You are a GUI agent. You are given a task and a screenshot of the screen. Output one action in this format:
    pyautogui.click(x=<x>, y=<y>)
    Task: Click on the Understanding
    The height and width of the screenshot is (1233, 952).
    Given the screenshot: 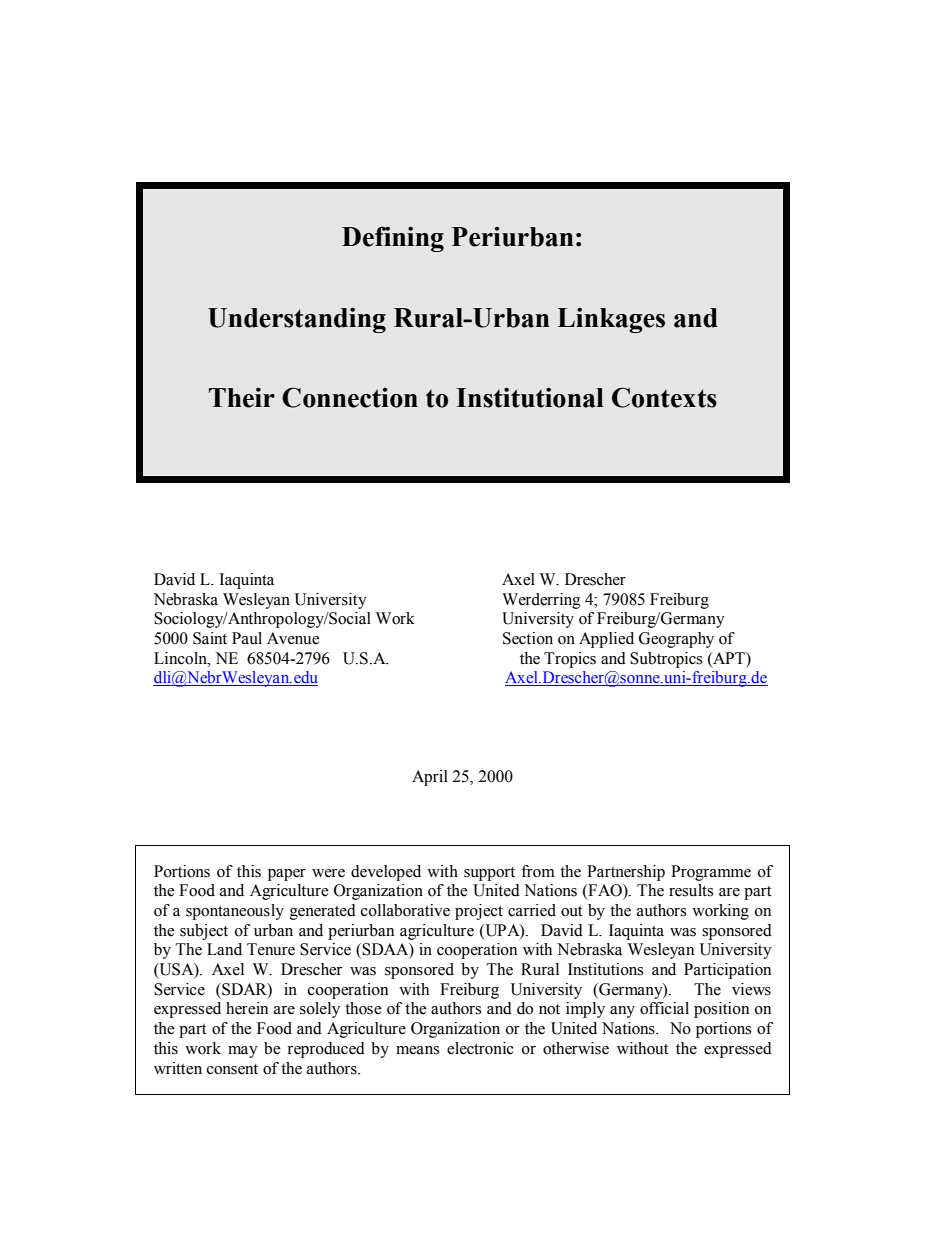 What is the action you would take?
    pyautogui.click(x=297, y=320)
